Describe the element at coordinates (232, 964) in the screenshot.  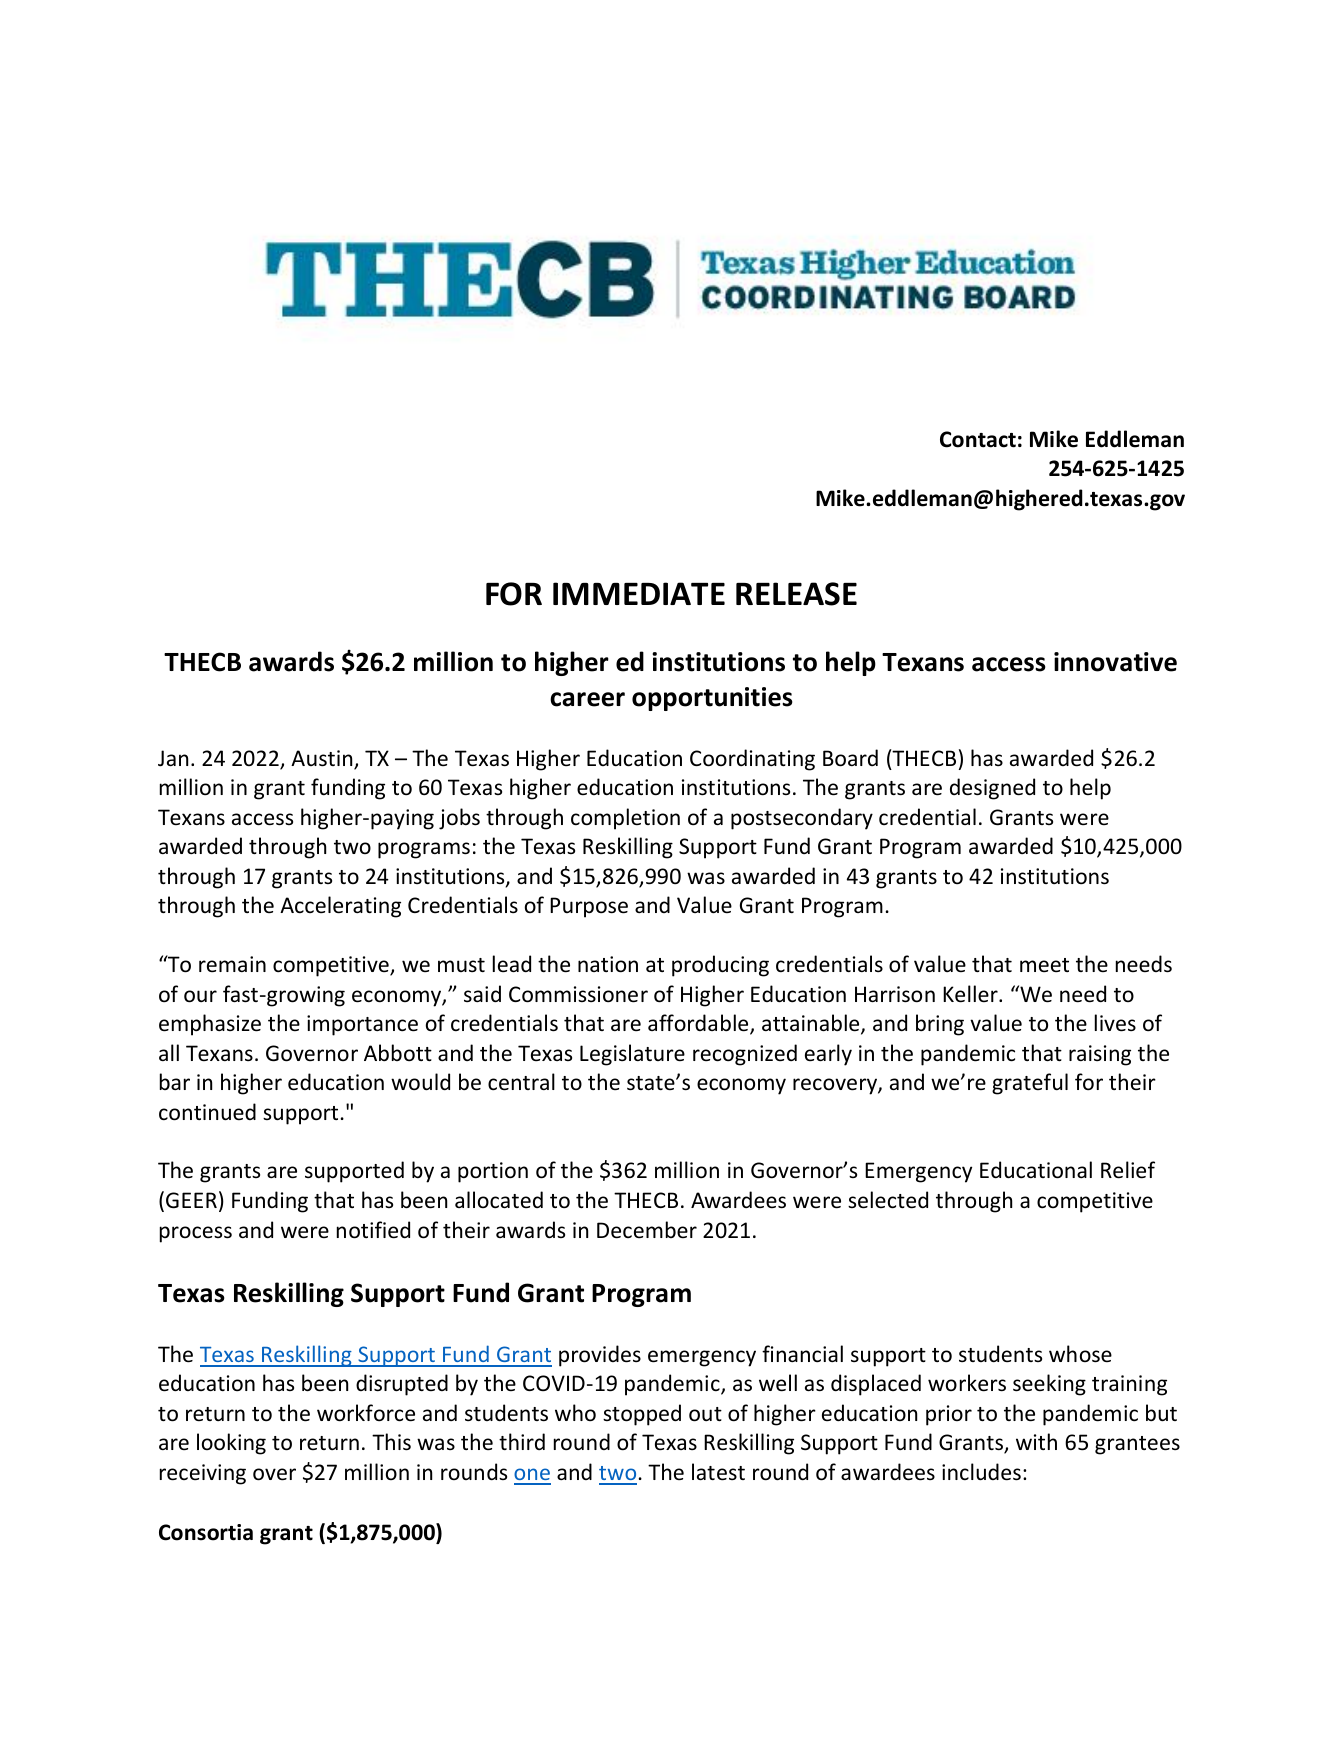
I see `remain` at that location.
